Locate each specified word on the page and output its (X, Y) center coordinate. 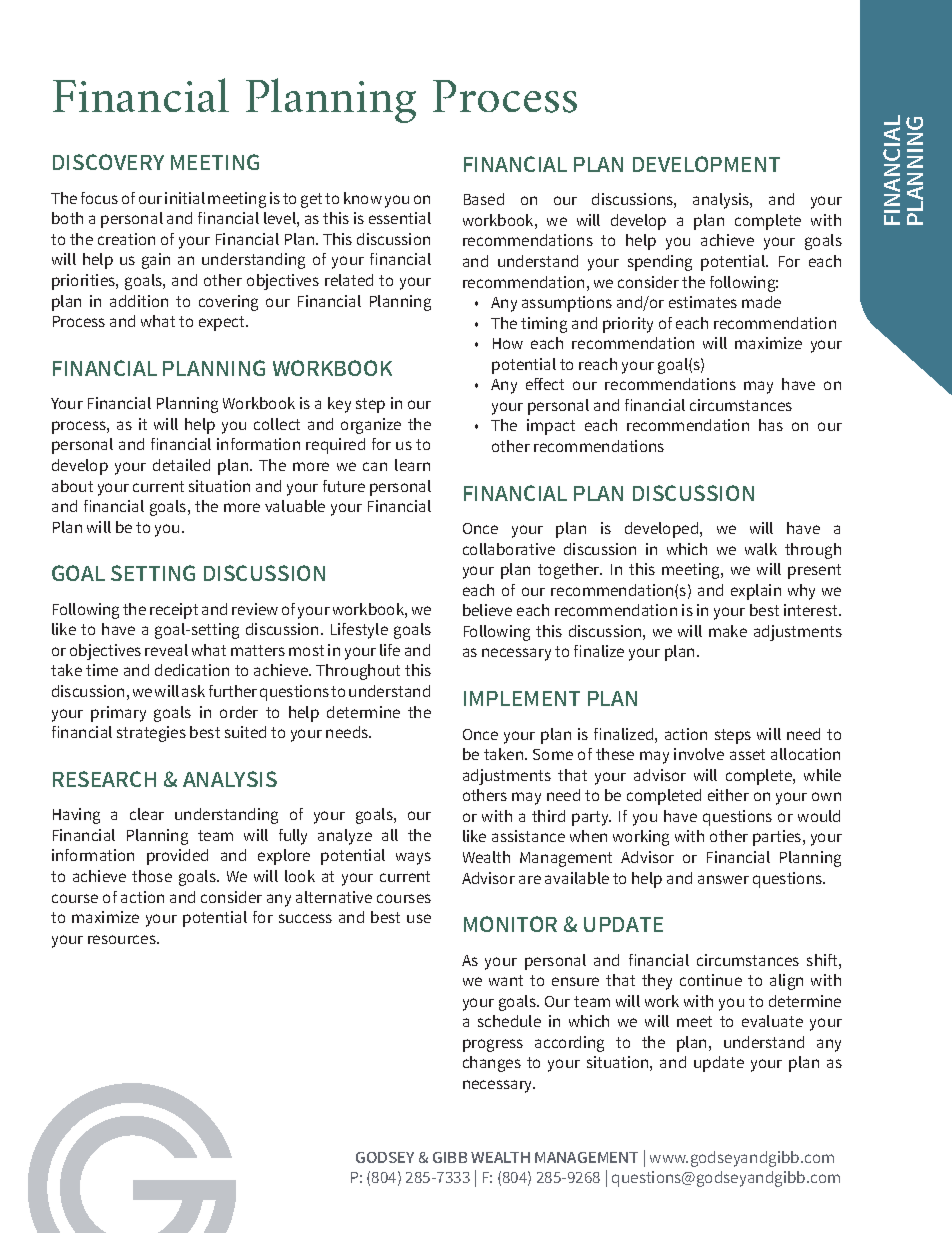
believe (487, 610)
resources (123, 939)
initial (185, 198)
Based (484, 199)
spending (660, 263)
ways (413, 858)
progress (493, 1045)
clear (147, 814)
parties (778, 838)
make (728, 631)
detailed (181, 465)
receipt (174, 611)
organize (371, 426)
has (771, 425)
